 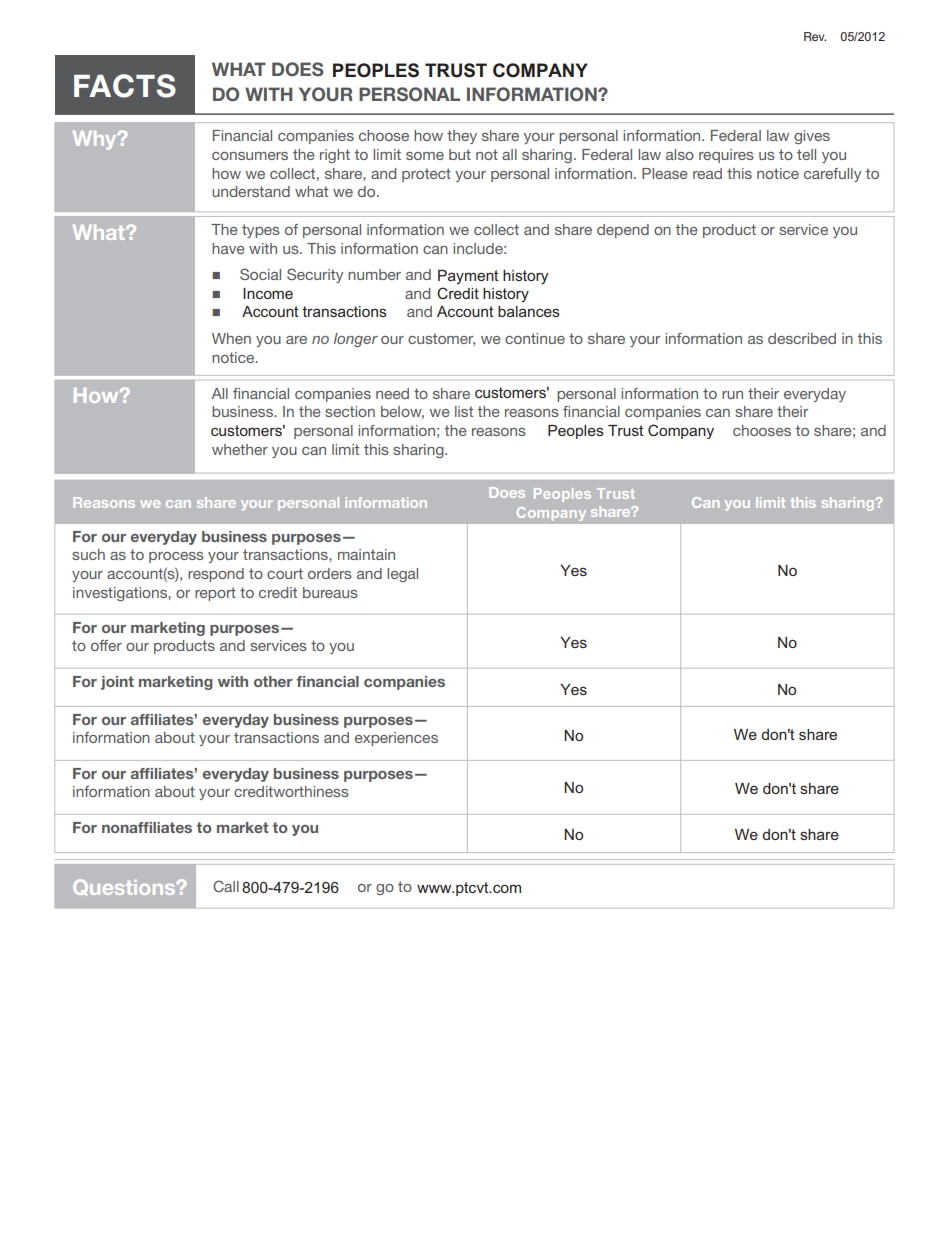 What do you see at coordinates (402, 575) in the screenshot?
I see `legal` at bounding box center [402, 575].
